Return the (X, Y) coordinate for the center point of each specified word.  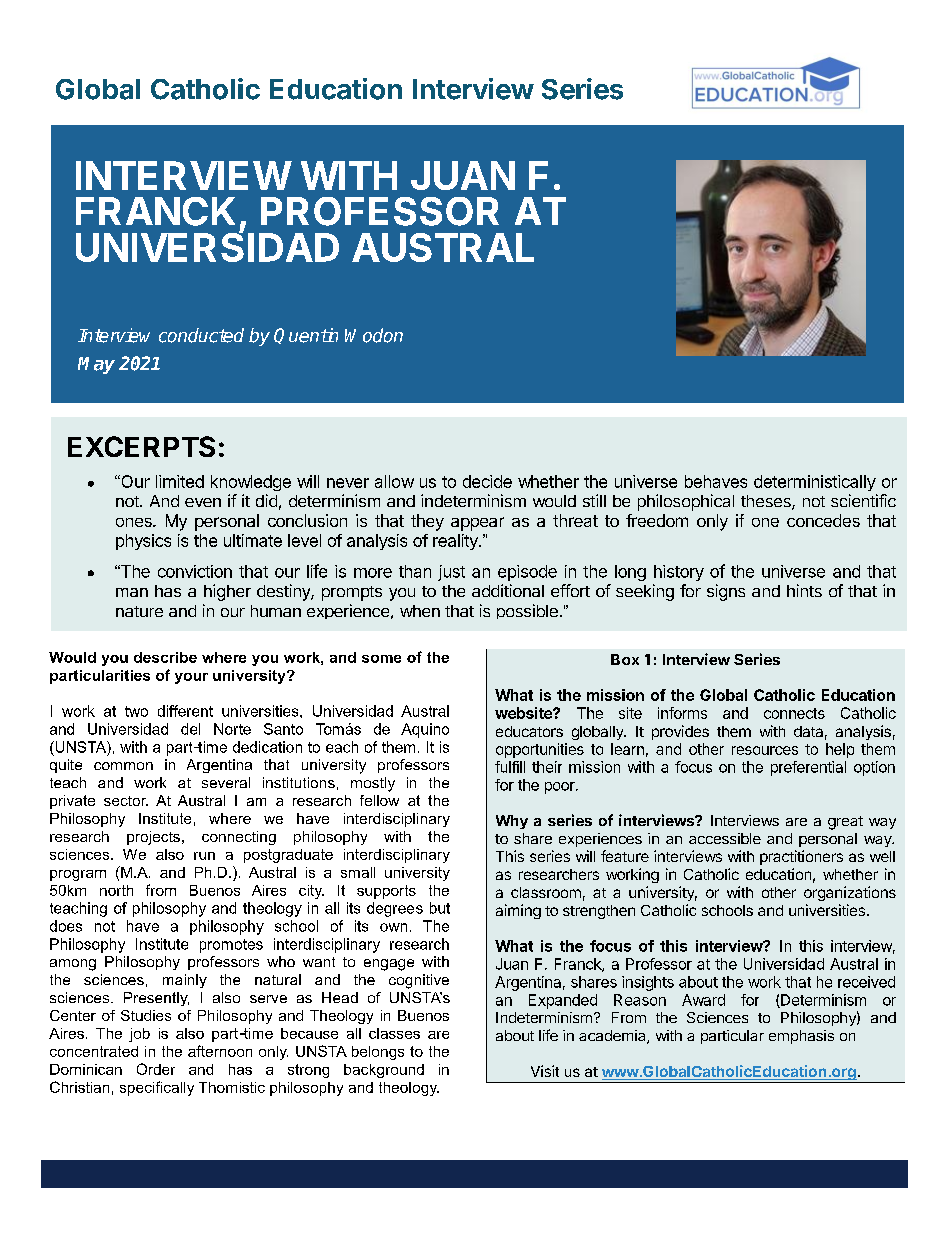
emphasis (801, 1037)
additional (508, 590)
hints (804, 590)
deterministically (815, 483)
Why (512, 822)
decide (487, 481)
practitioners (801, 857)
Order (156, 1069)
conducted (201, 335)
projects (153, 838)
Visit (545, 1071)
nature (139, 611)
